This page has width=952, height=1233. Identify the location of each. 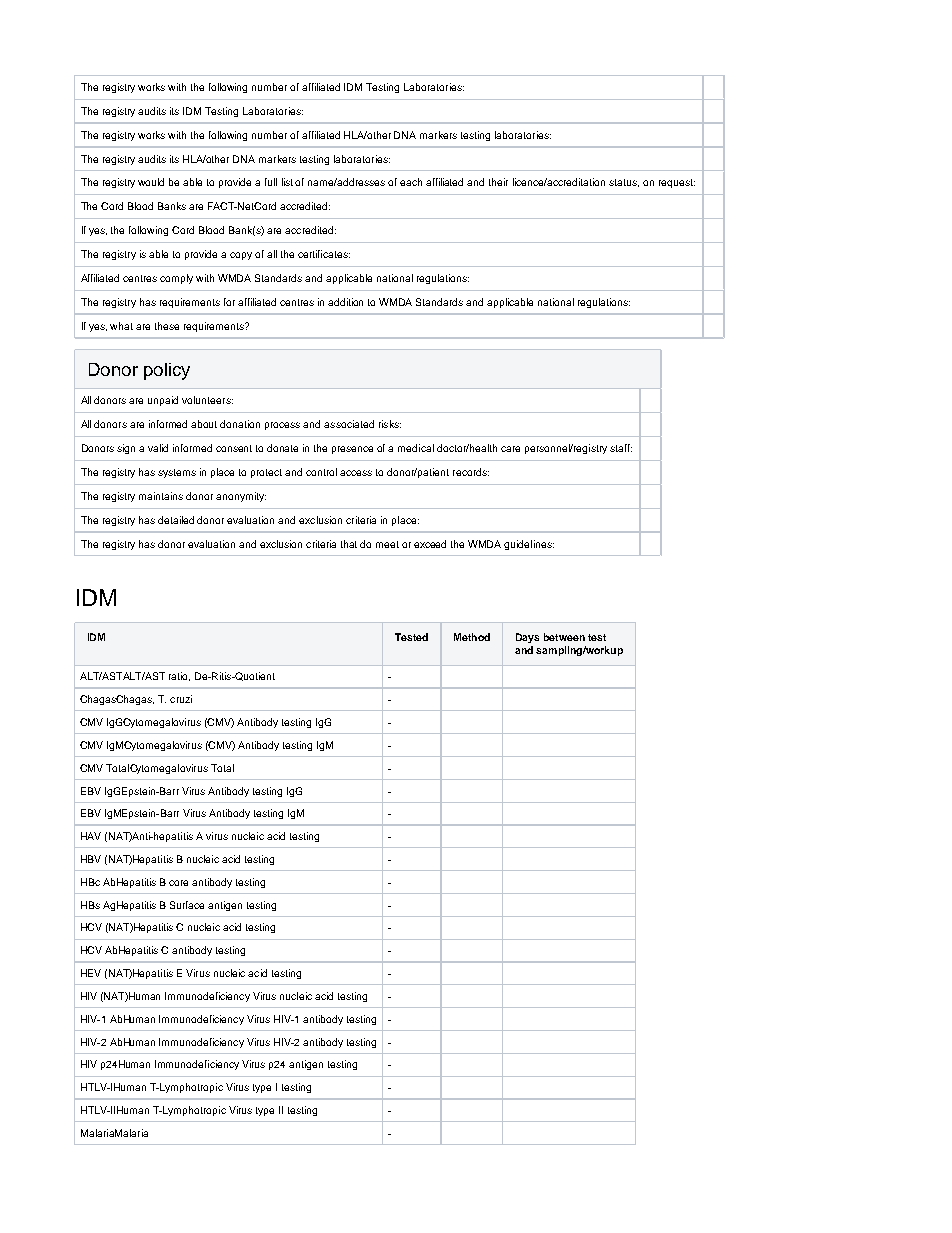
(411, 182).
